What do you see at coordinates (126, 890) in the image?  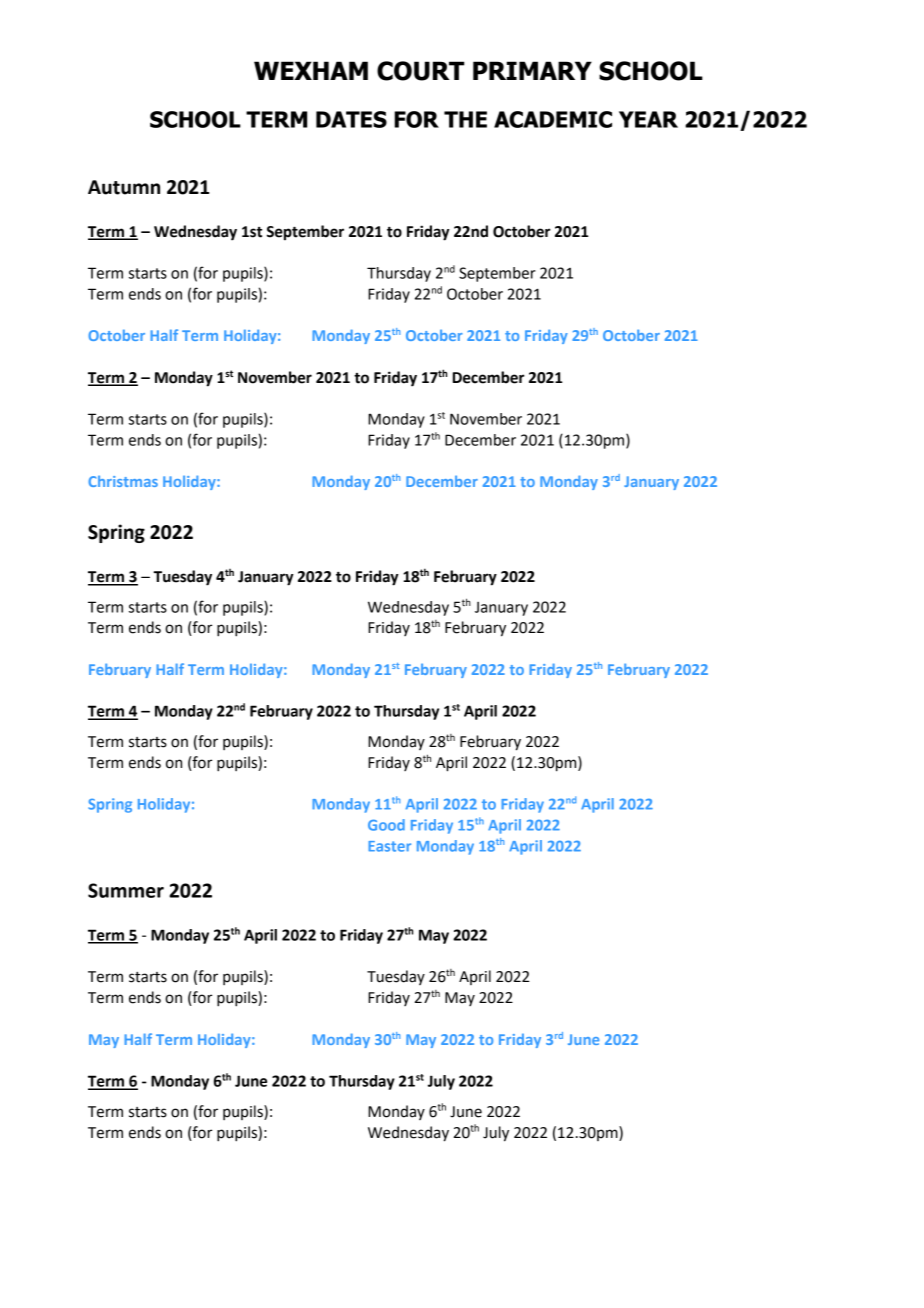 I see `Summer` at bounding box center [126, 890].
